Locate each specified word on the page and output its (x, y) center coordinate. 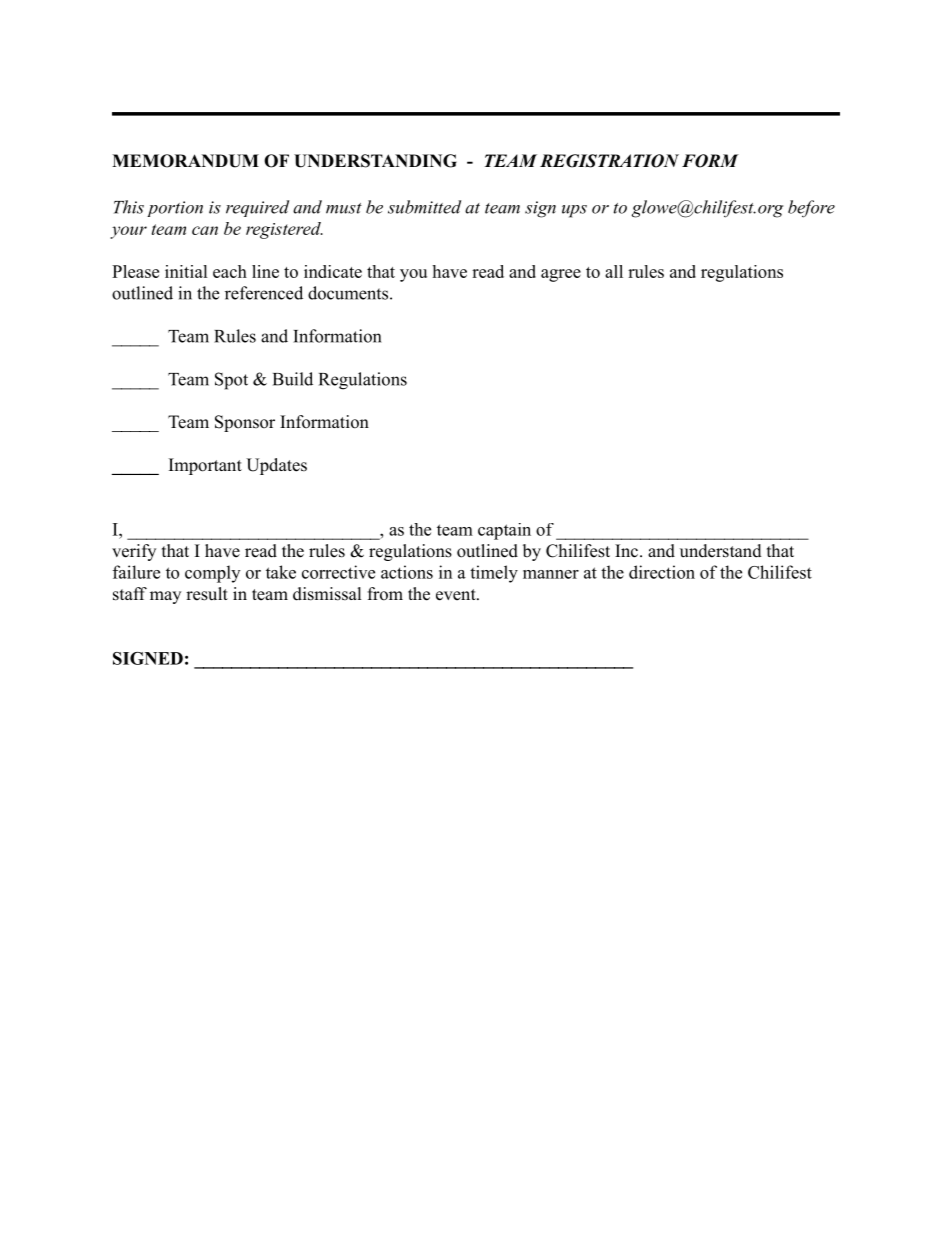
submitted (424, 207)
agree (561, 275)
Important (205, 466)
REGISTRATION (609, 161)
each (230, 271)
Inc (626, 551)
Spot (231, 381)
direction (662, 572)
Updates (276, 466)
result (207, 594)
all (614, 271)
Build (293, 379)
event (457, 595)
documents (348, 293)
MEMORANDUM (185, 161)
